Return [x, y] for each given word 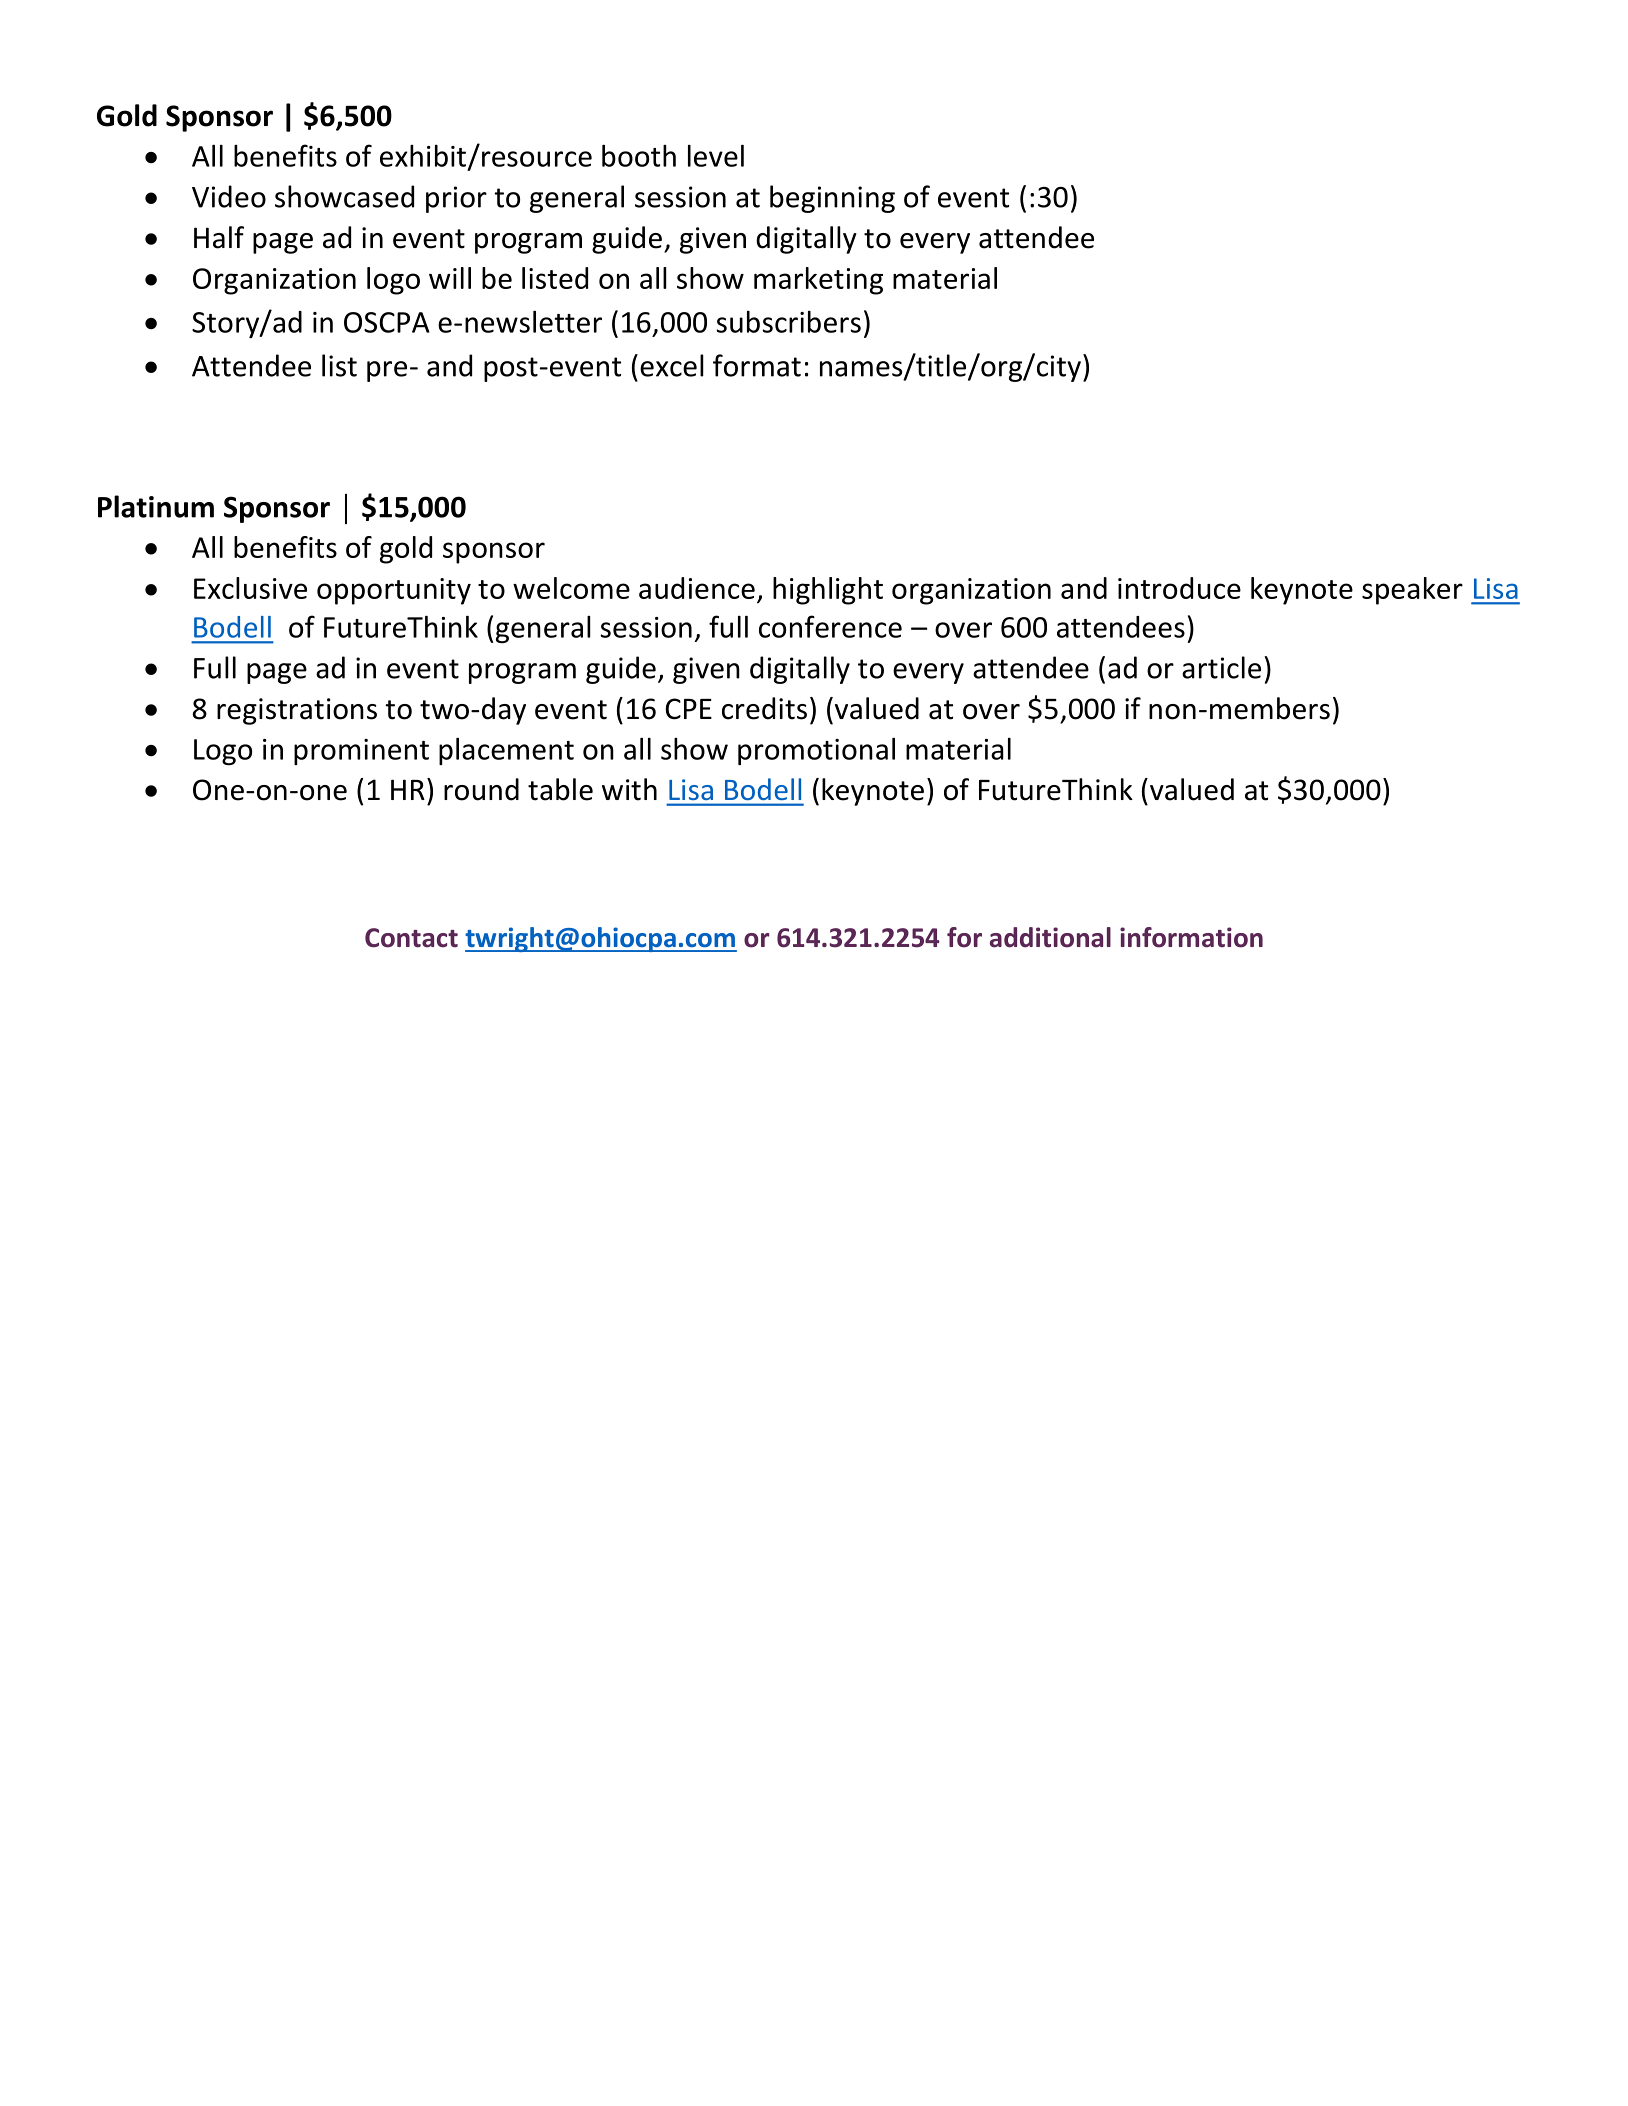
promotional [816, 751]
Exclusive [250, 588]
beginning [832, 199]
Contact [411, 938]
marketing [818, 281]
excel [672, 365]
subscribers [788, 322]
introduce [1179, 588]
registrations [297, 711]
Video [229, 196]
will [450, 278]
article [1221, 667]
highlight [828, 591]
